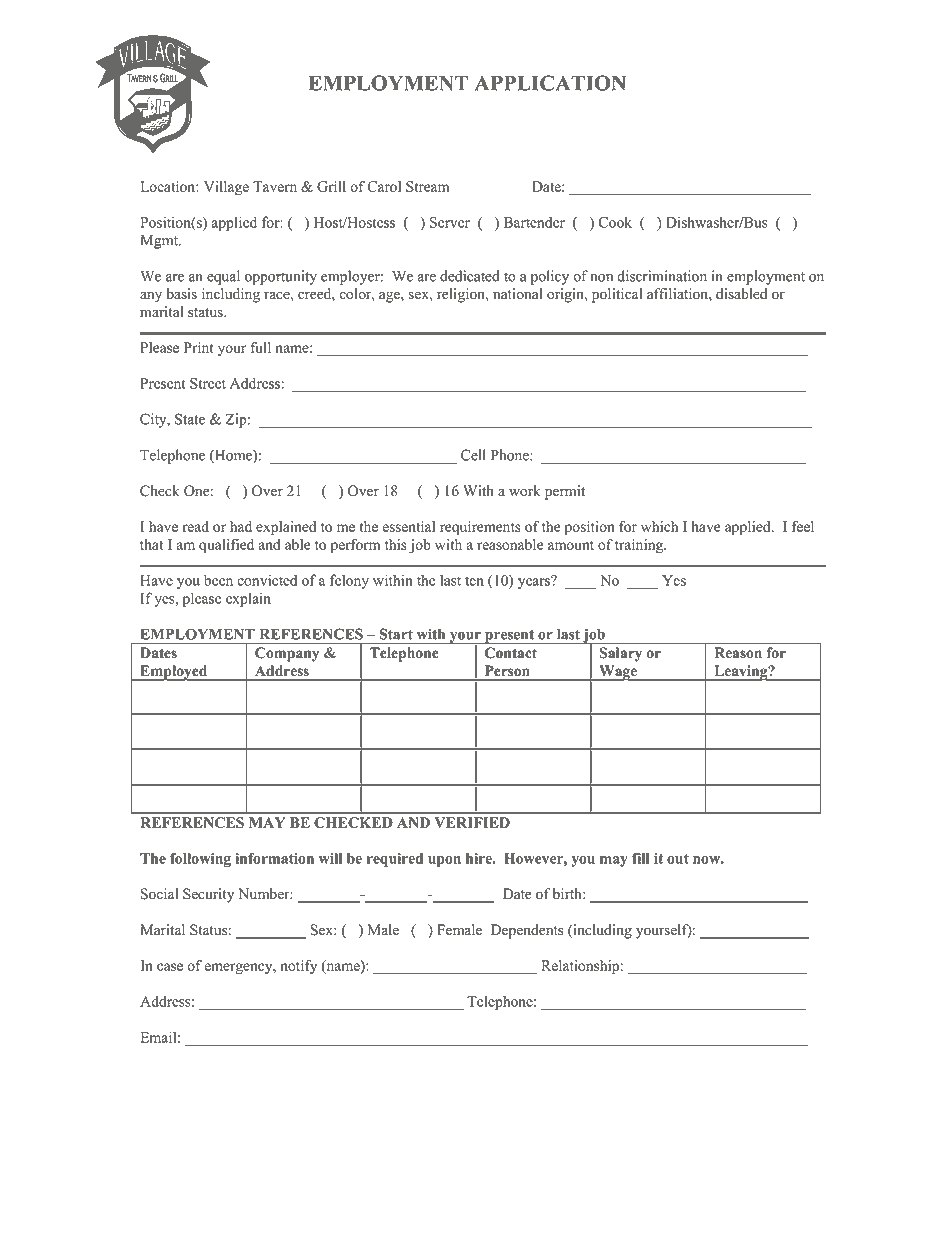 The height and width of the page is (1233, 952). Describe the element at coordinates (241, 526) in the page. I see `had` at that location.
